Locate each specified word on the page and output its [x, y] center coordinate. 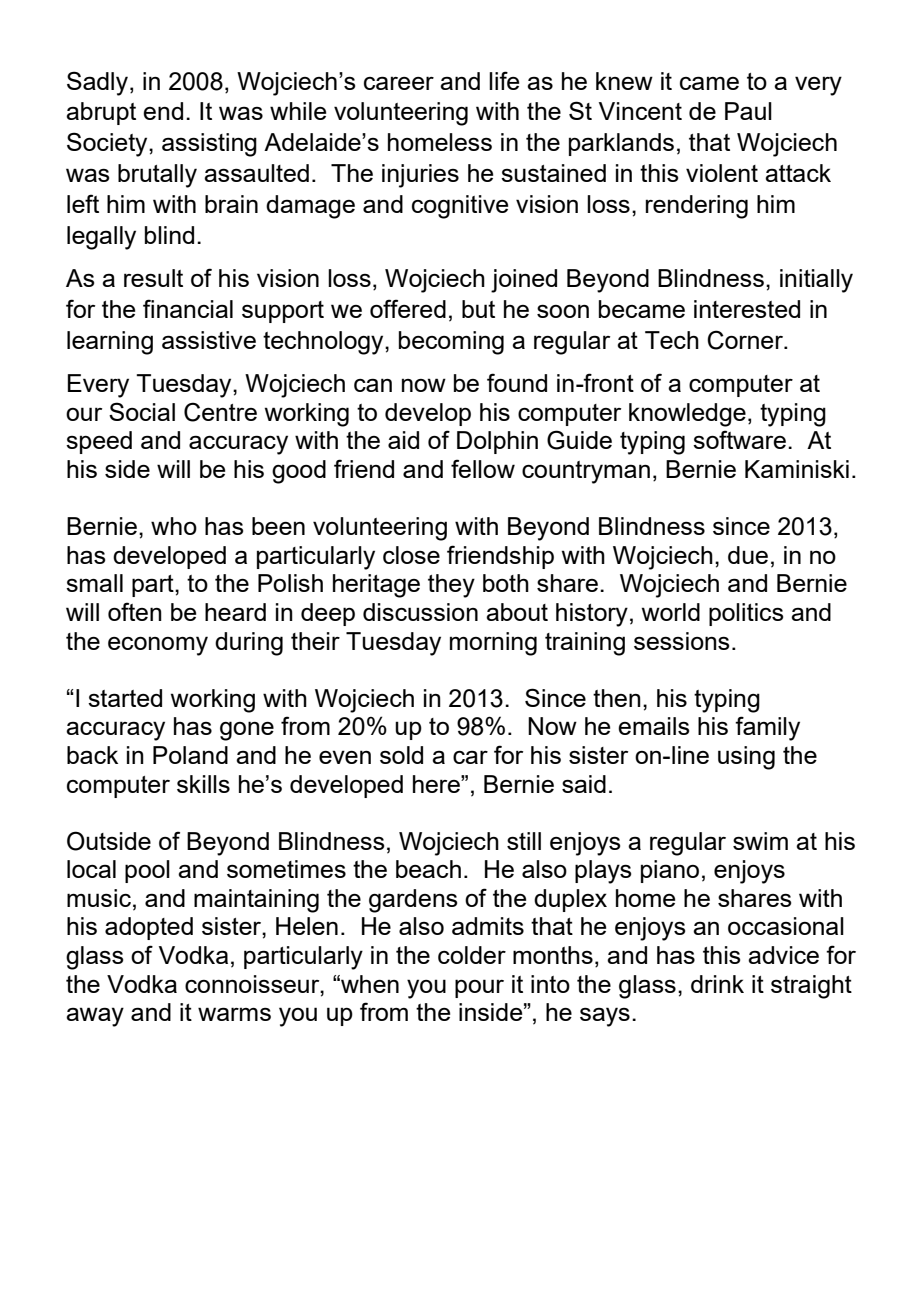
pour [479, 988]
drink [717, 984]
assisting [209, 145]
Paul [748, 111]
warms [234, 1014]
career [399, 83]
